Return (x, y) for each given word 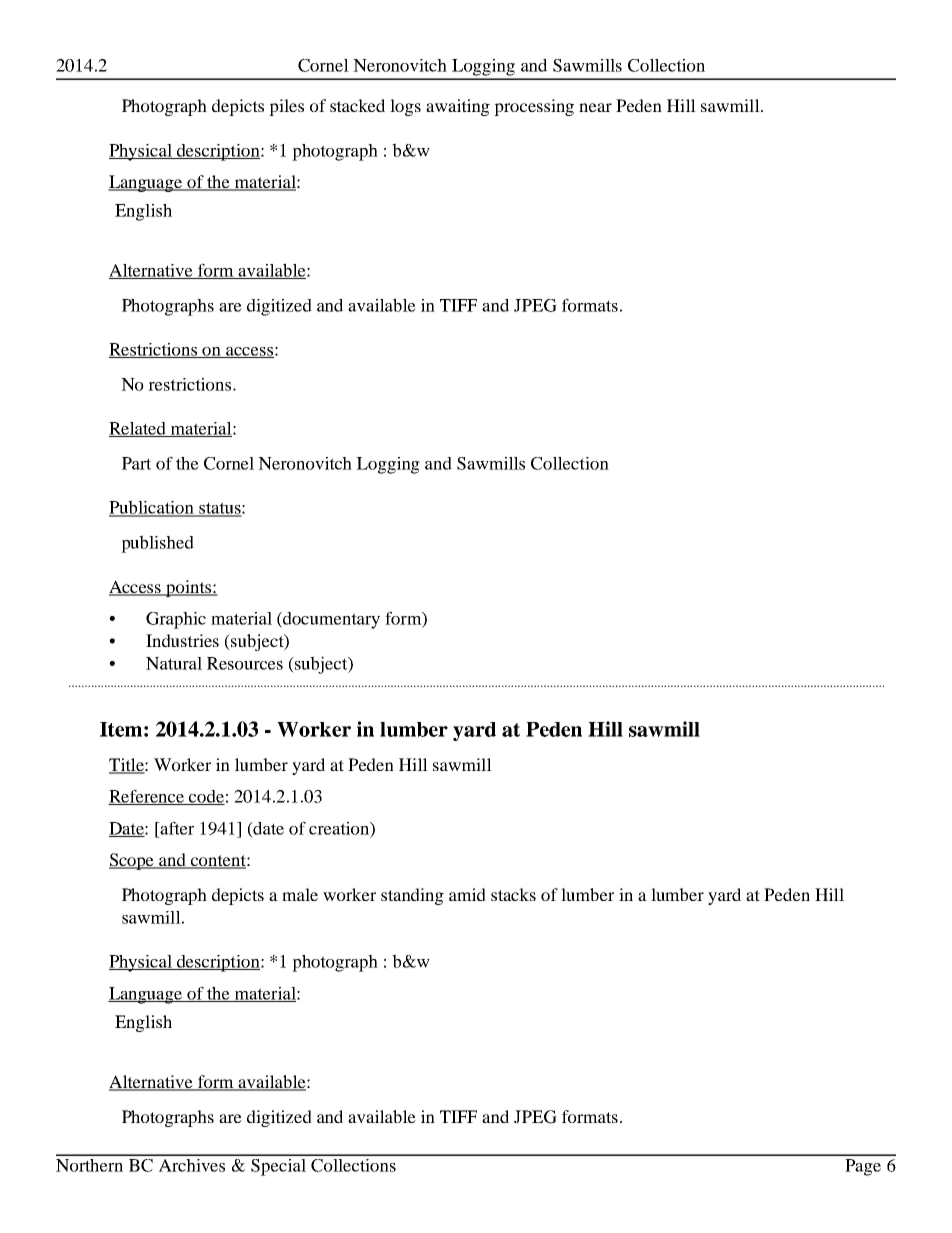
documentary (330, 620)
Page (863, 1167)
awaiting (458, 107)
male (300, 894)
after (176, 828)
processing (534, 107)
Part (136, 463)
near (595, 107)
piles (286, 107)
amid (467, 894)
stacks (513, 894)
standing (412, 896)
